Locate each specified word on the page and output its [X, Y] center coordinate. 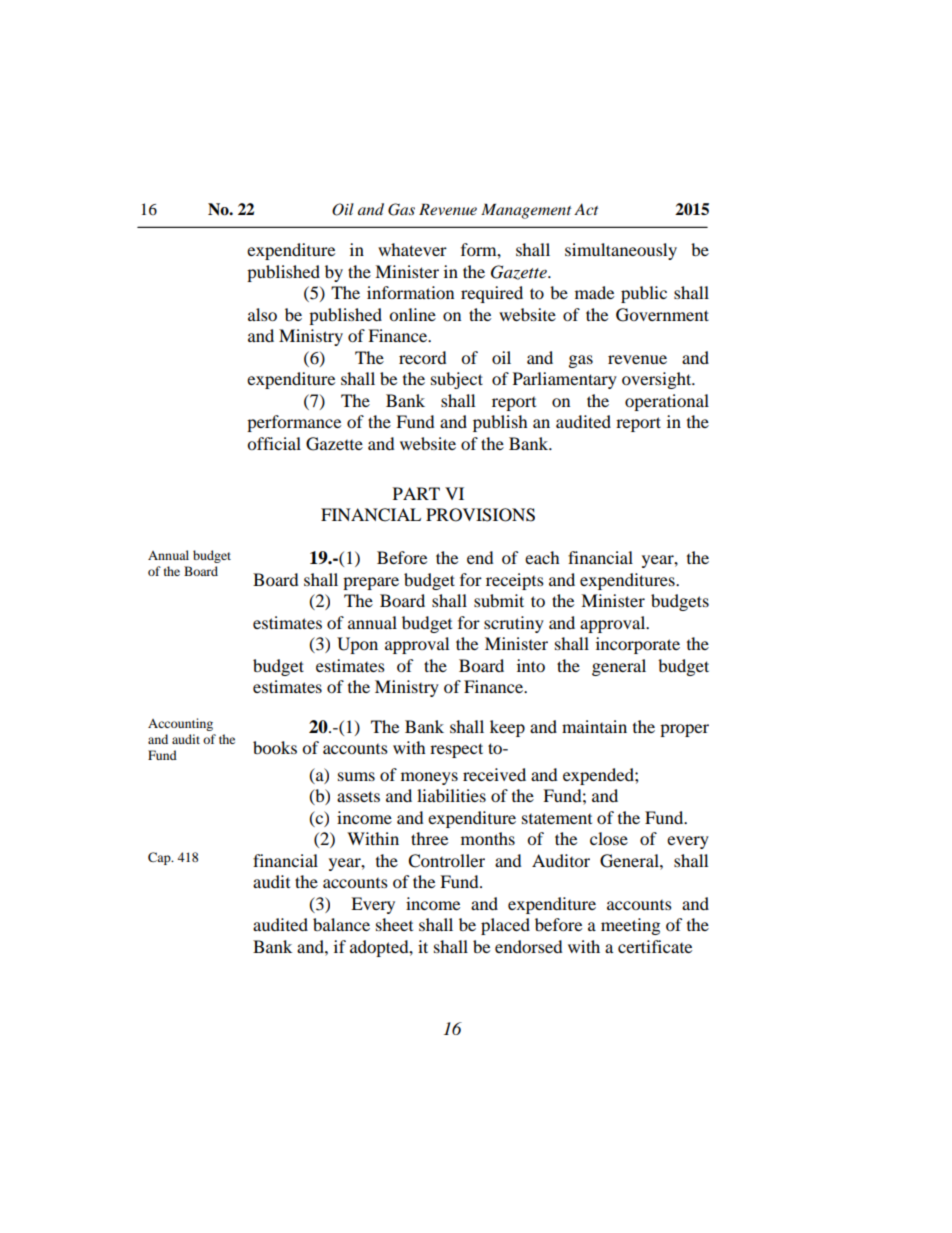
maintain [594, 726]
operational [667, 402]
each [542, 557]
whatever [412, 249]
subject [457, 380]
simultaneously [621, 251]
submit [499, 600]
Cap [160, 858]
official [274, 443]
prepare [371, 583]
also [262, 314]
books [275, 747]
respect [456, 750]
